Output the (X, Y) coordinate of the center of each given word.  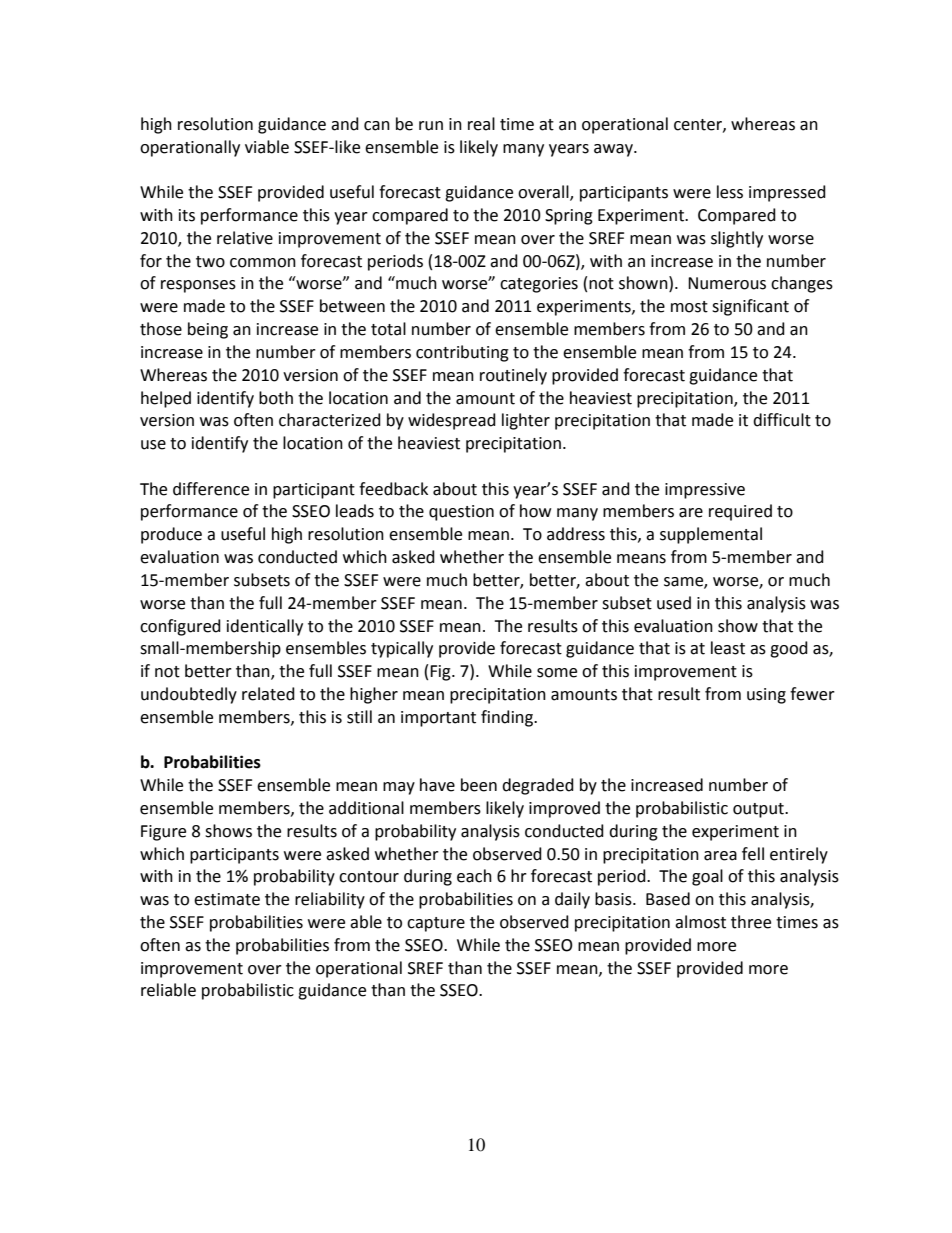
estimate (227, 899)
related (268, 694)
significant (750, 307)
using (766, 696)
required (740, 512)
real (481, 124)
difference (211, 489)
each (474, 876)
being (208, 330)
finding (508, 718)
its (187, 215)
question (461, 513)
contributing (462, 353)
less (730, 192)
